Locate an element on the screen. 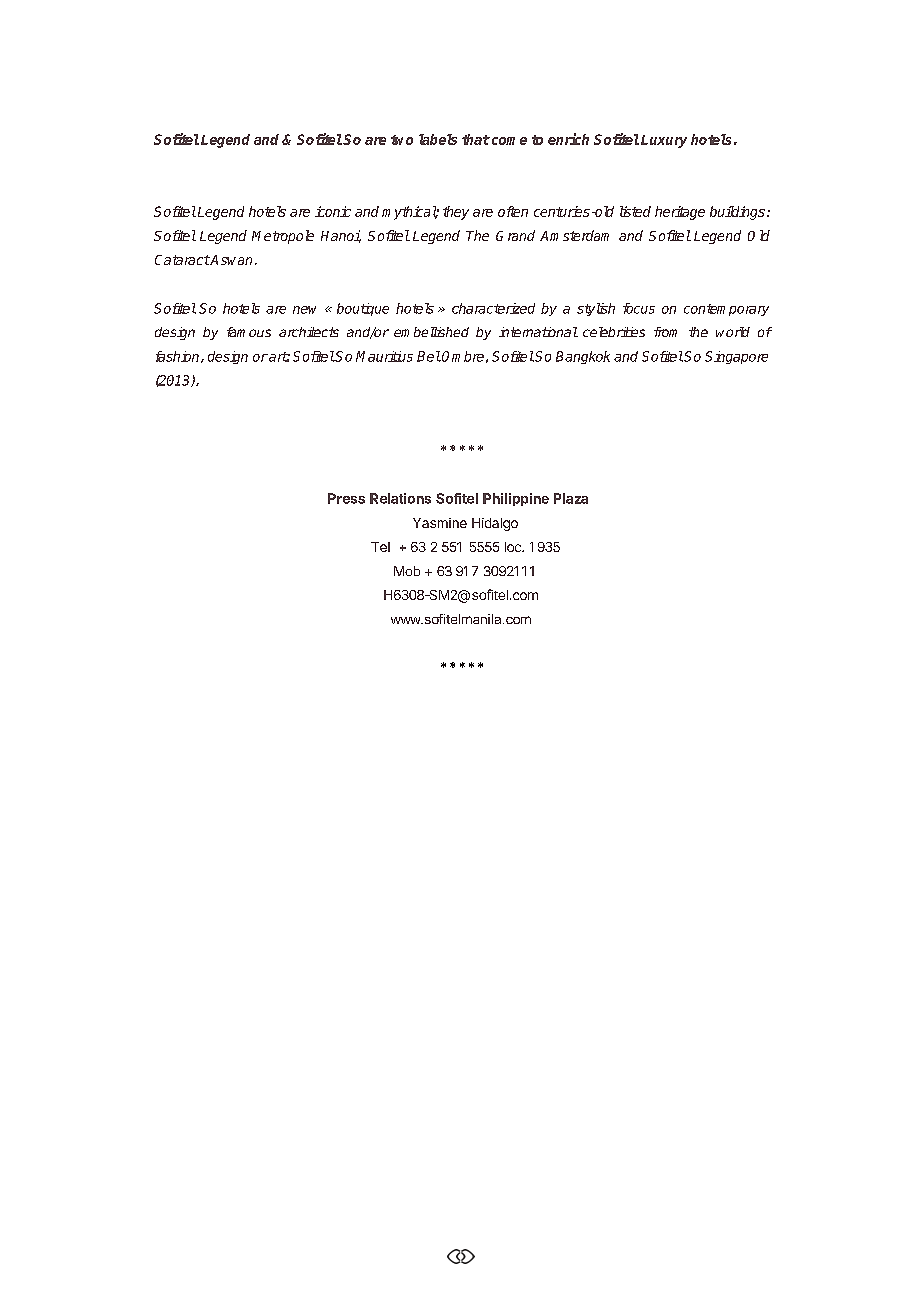 The height and width of the screenshot is (1307, 924). Press is located at coordinates (346, 498).
